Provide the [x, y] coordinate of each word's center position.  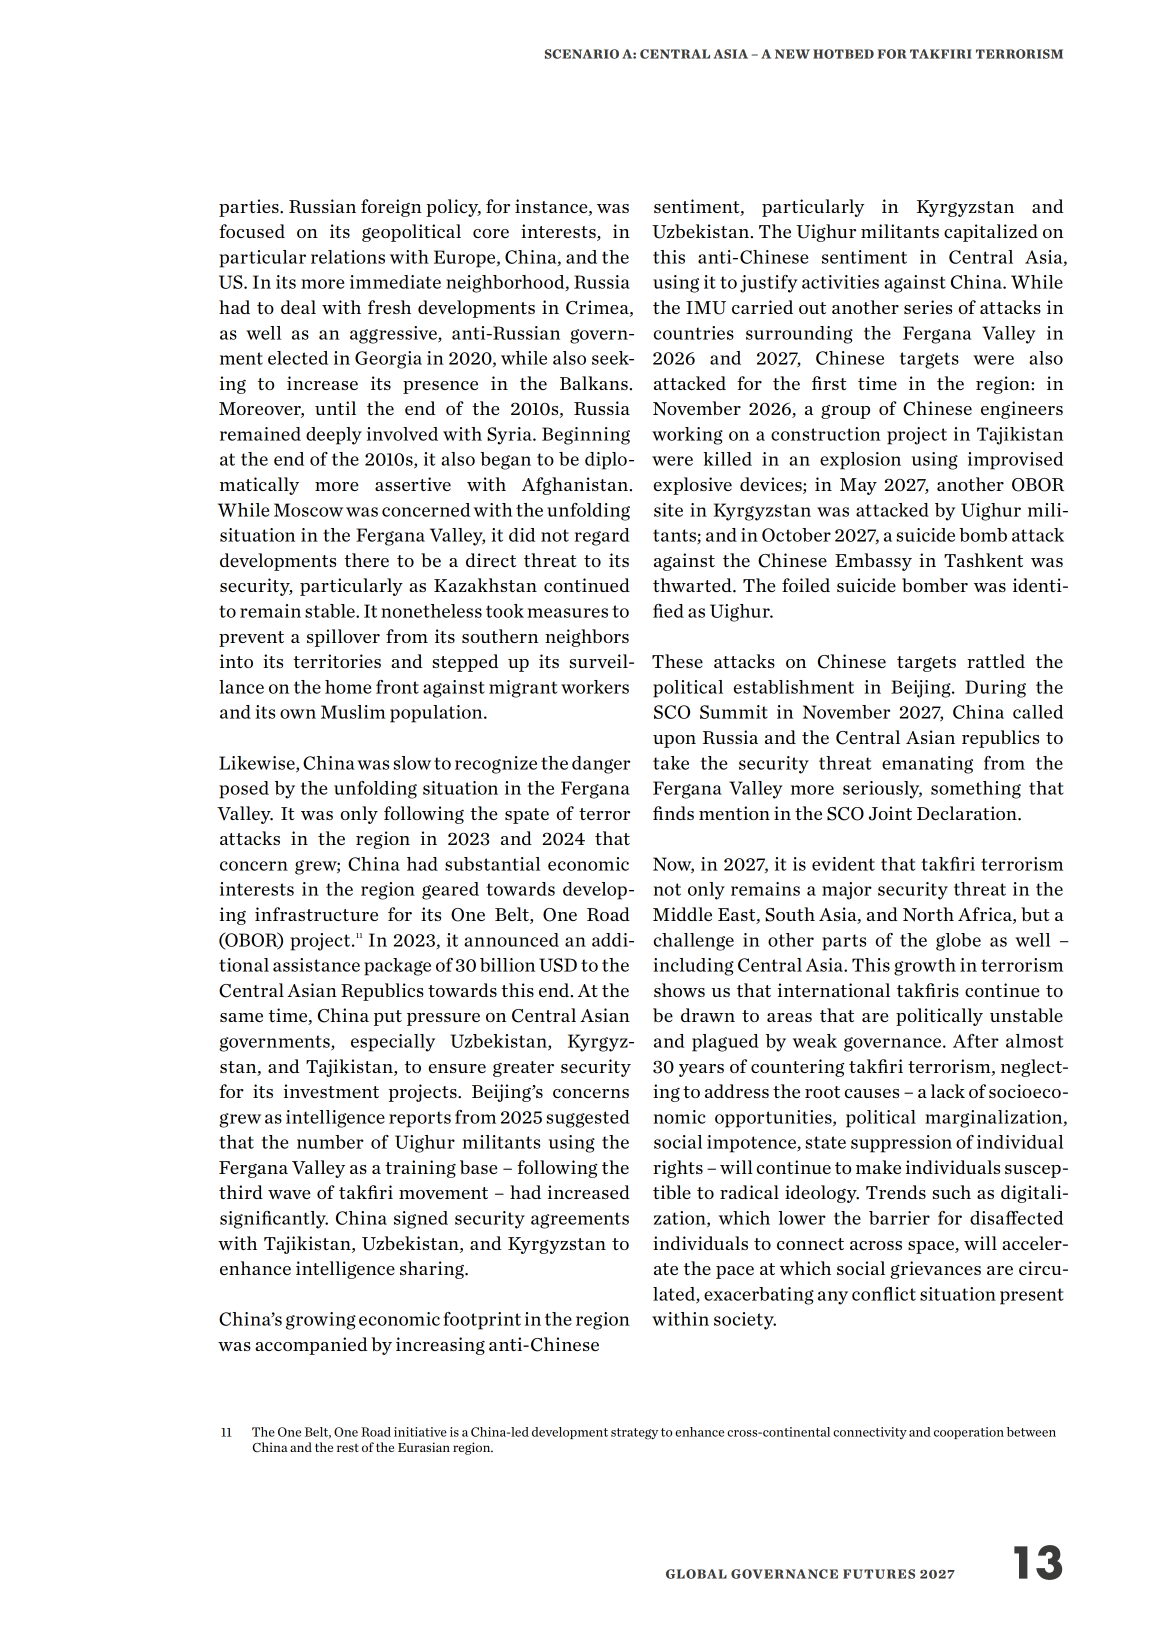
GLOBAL [696, 1574]
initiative [420, 1432]
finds [673, 813]
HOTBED [843, 54]
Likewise [258, 764]
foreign [391, 208]
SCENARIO [582, 54]
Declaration [968, 813]
